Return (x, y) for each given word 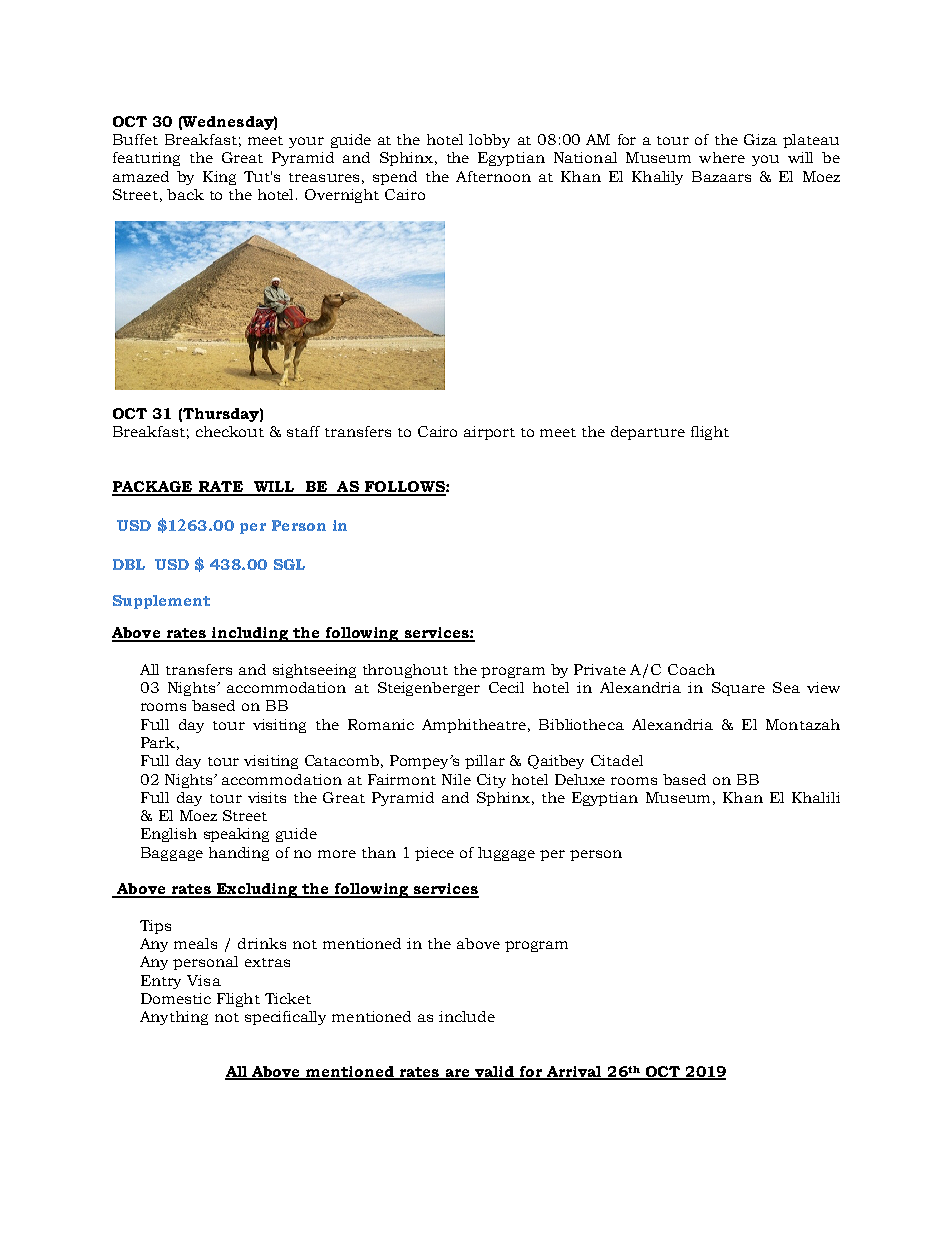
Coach (691, 669)
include (467, 1016)
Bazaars (721, 176)
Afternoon (493, 176)
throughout (405, 671)
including (249, 634)
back (185, 194)
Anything (174, 1018)
